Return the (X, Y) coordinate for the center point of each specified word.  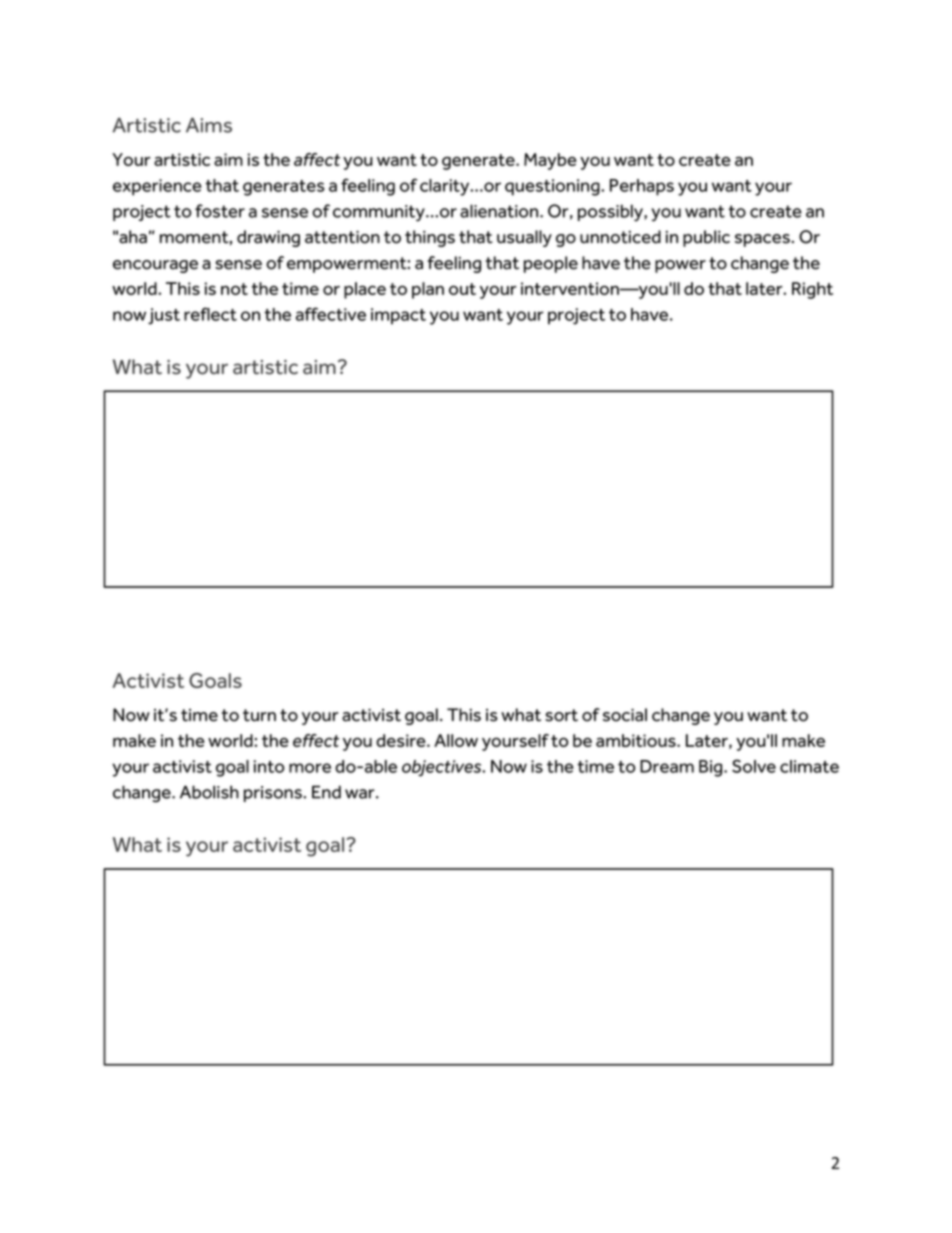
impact (398, 316)
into (269, 766)
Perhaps (642, 187)
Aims (209, 125)
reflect (210, 314)
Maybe (550, 161)
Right (812, 290)
